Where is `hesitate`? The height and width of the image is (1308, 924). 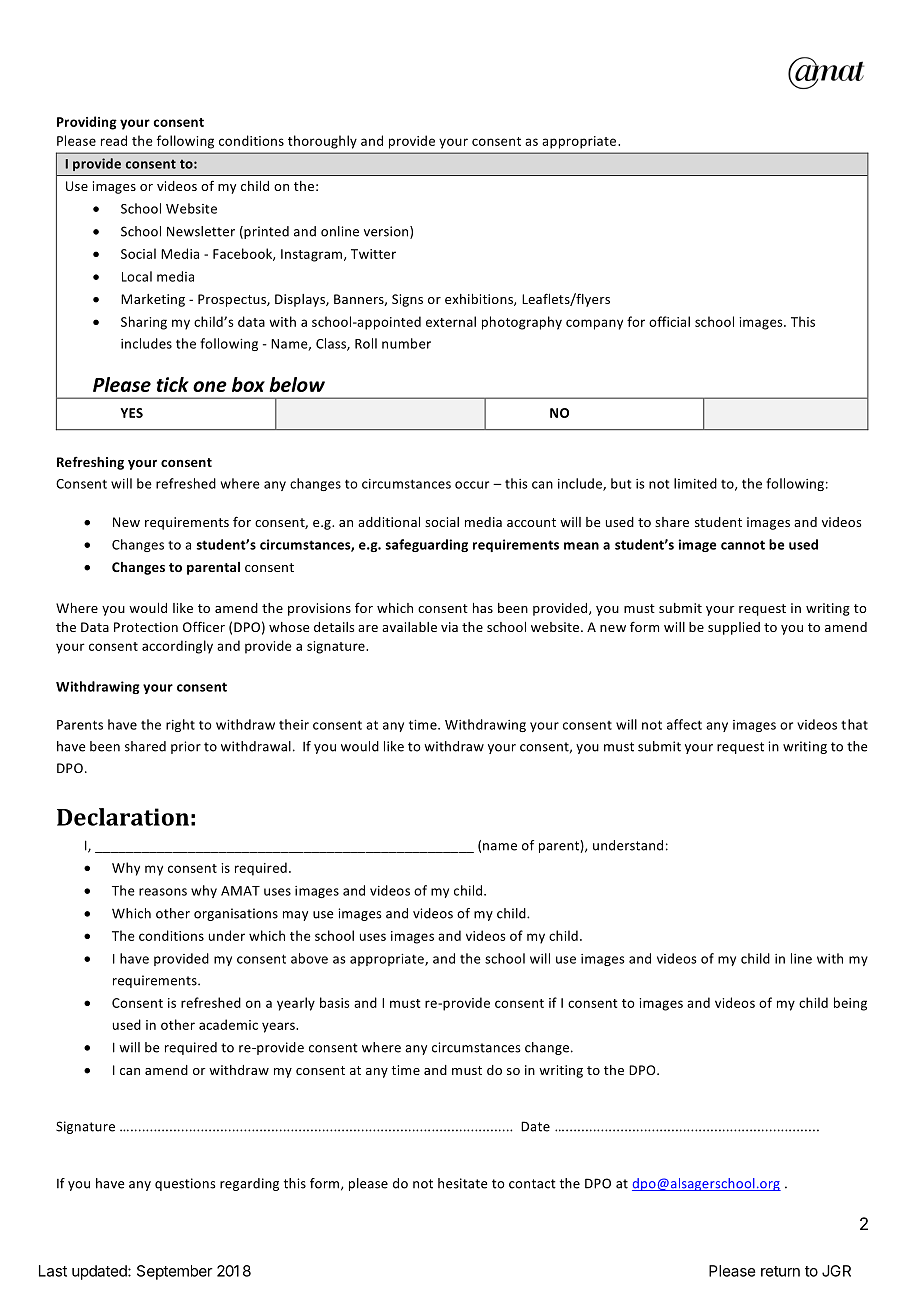
hesitate is located at coordinates (462, 1183).
